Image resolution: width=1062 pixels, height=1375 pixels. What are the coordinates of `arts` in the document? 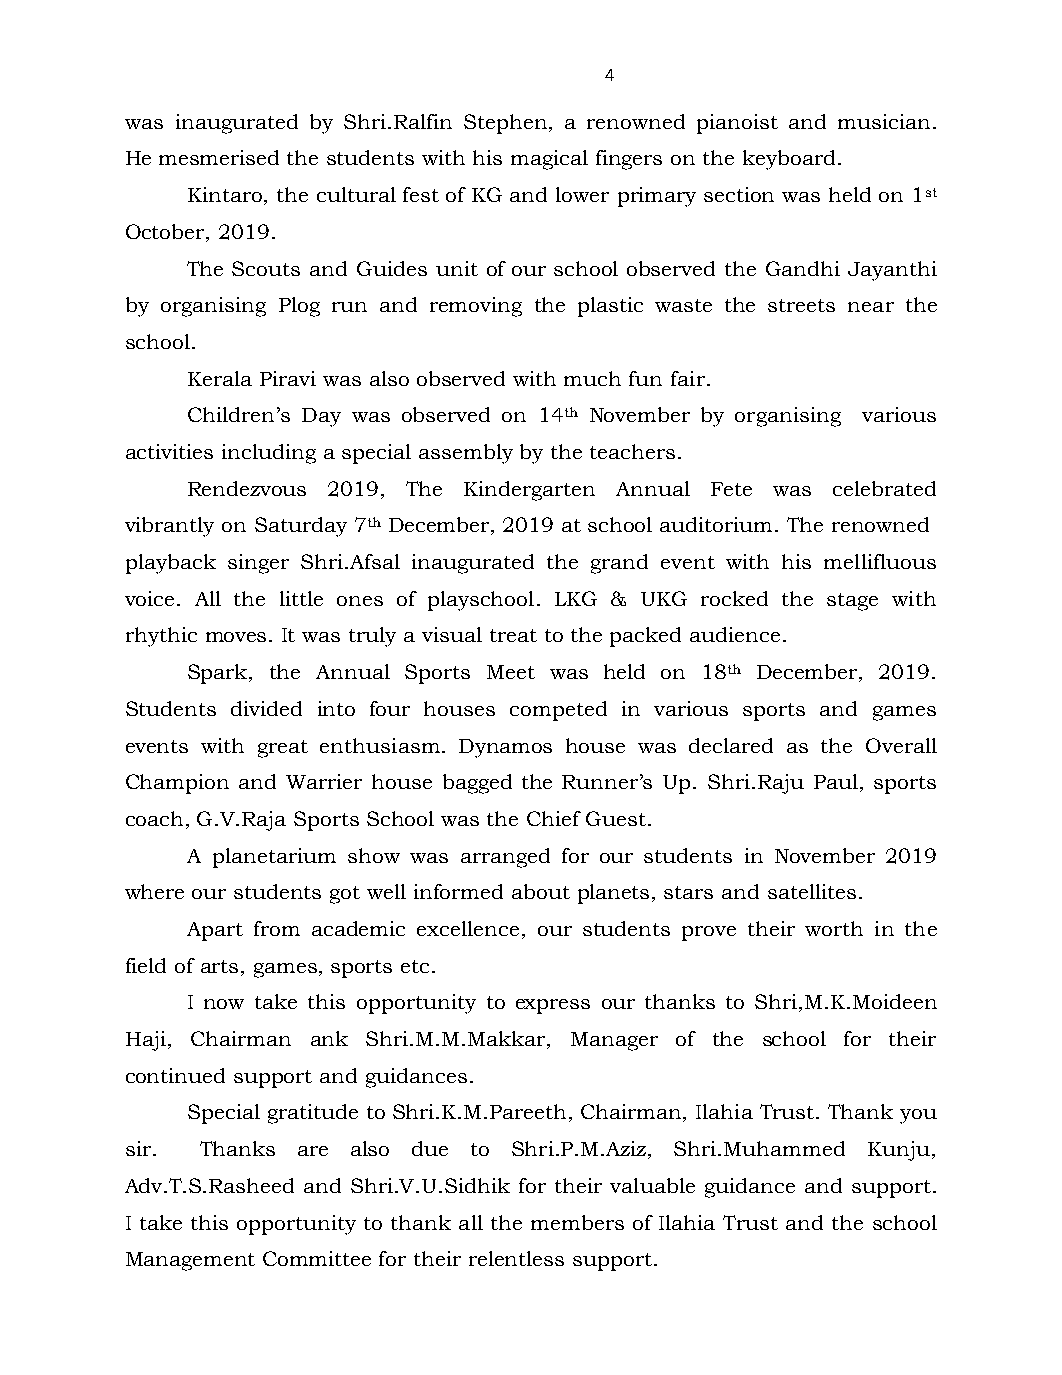 It's located at (219, 966).
